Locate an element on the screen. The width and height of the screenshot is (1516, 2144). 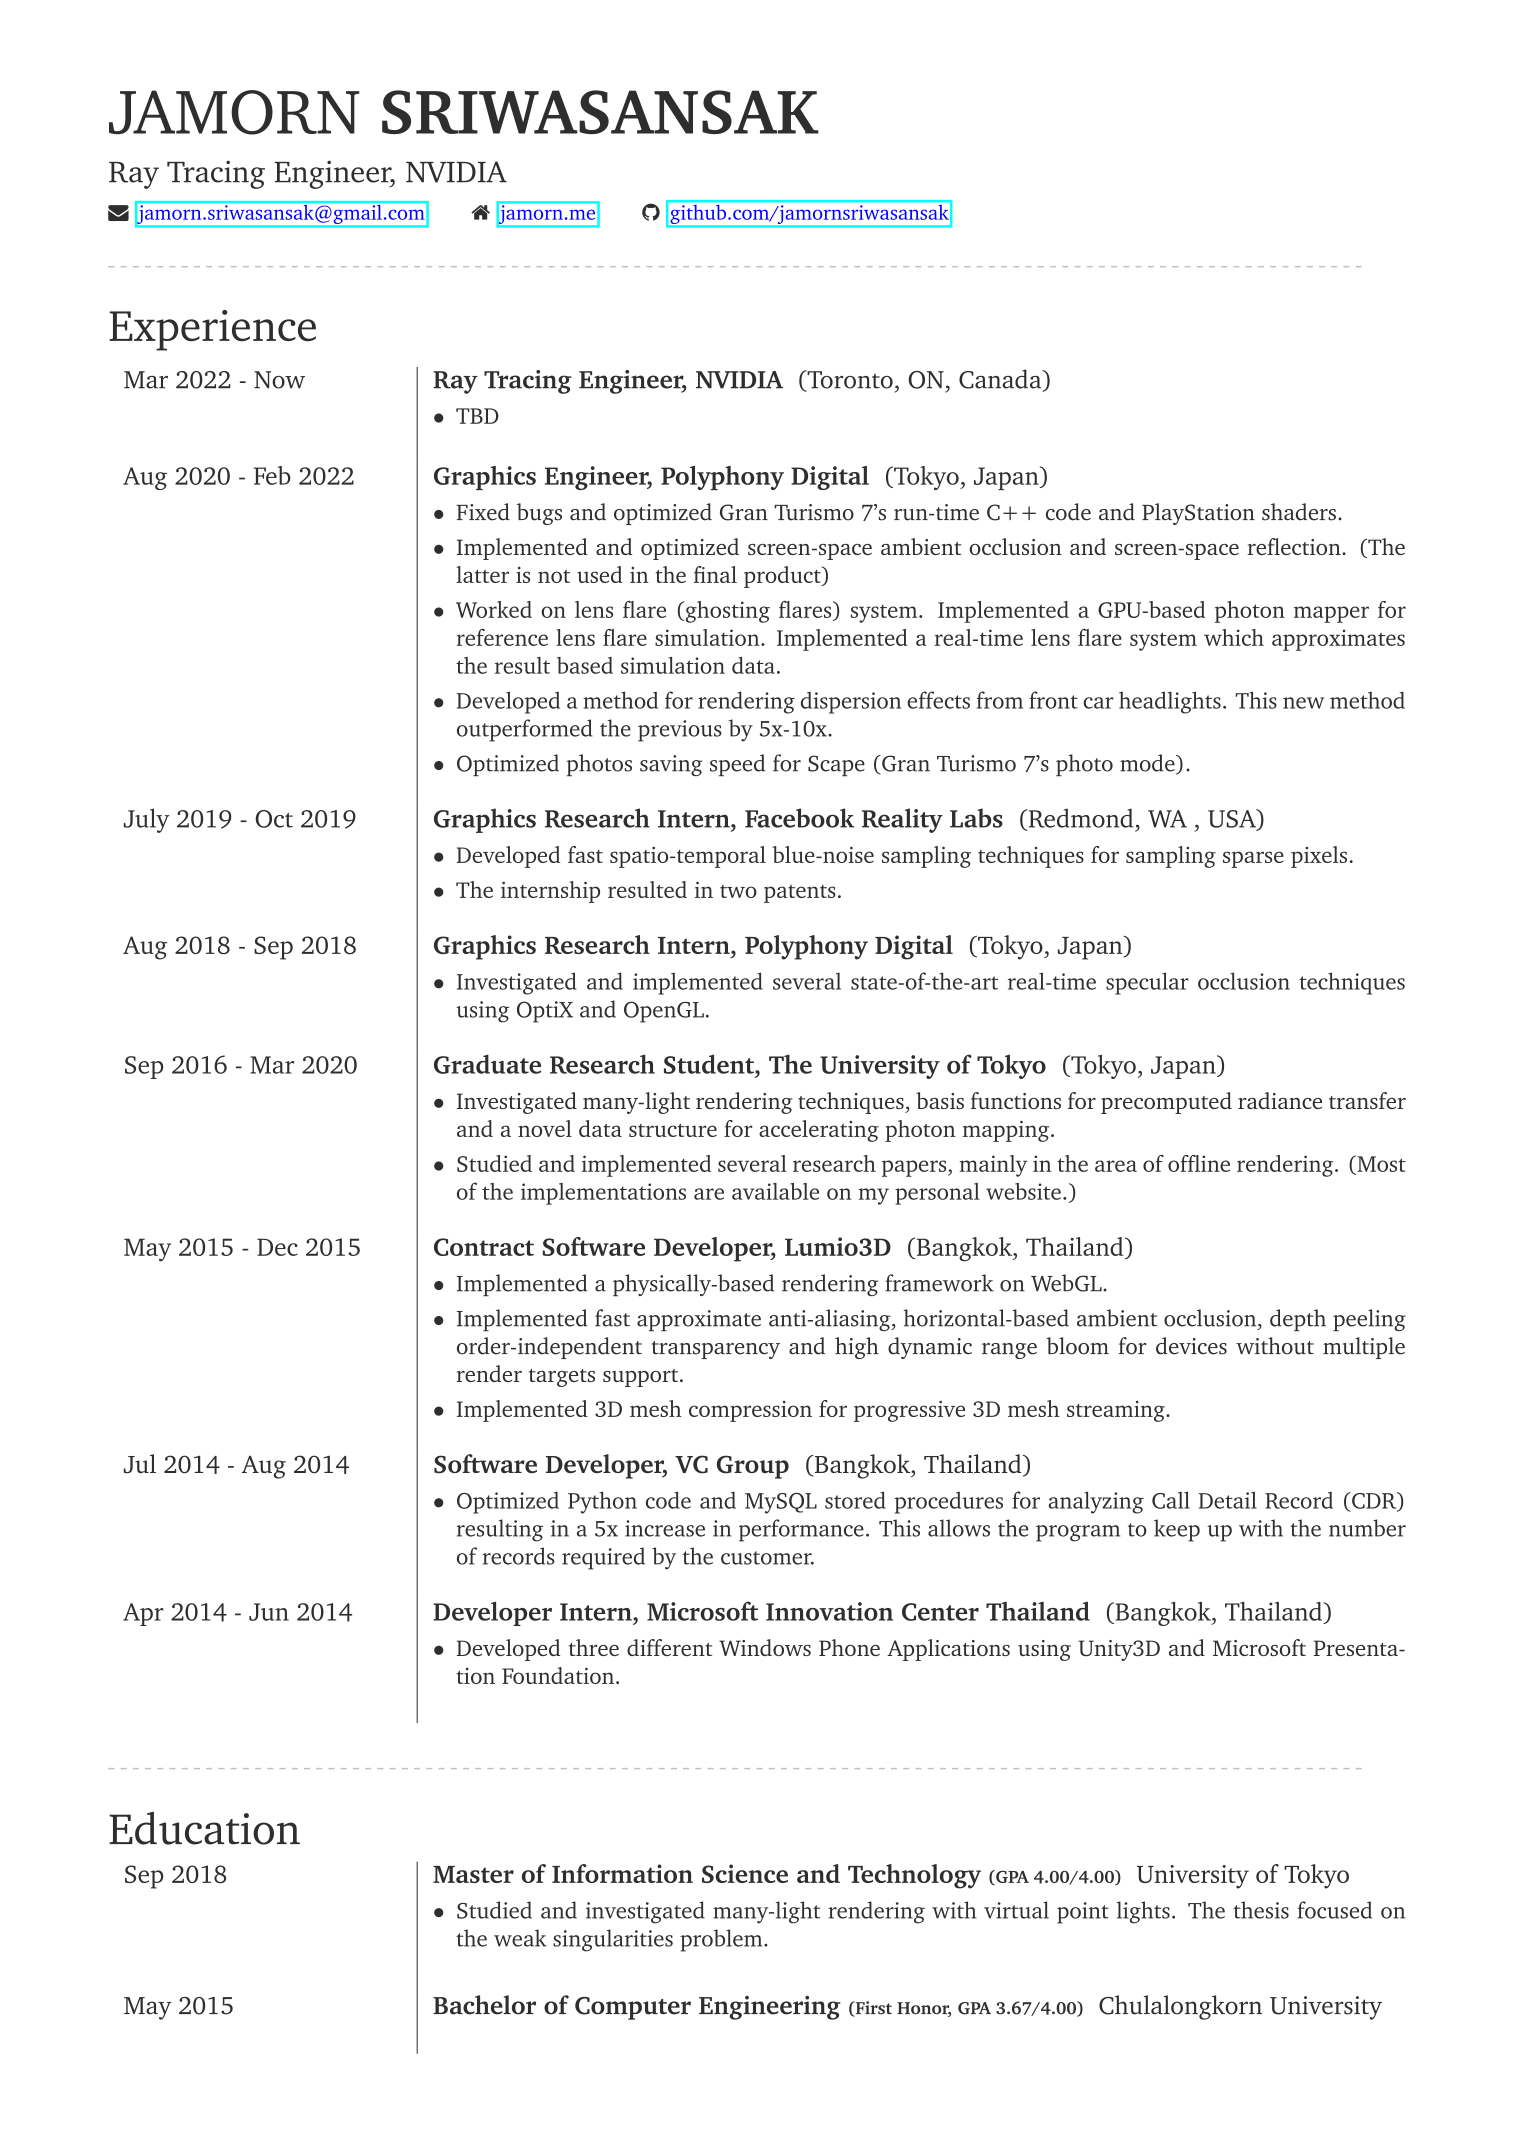
shaders is located at coordinates (1299, 512).
